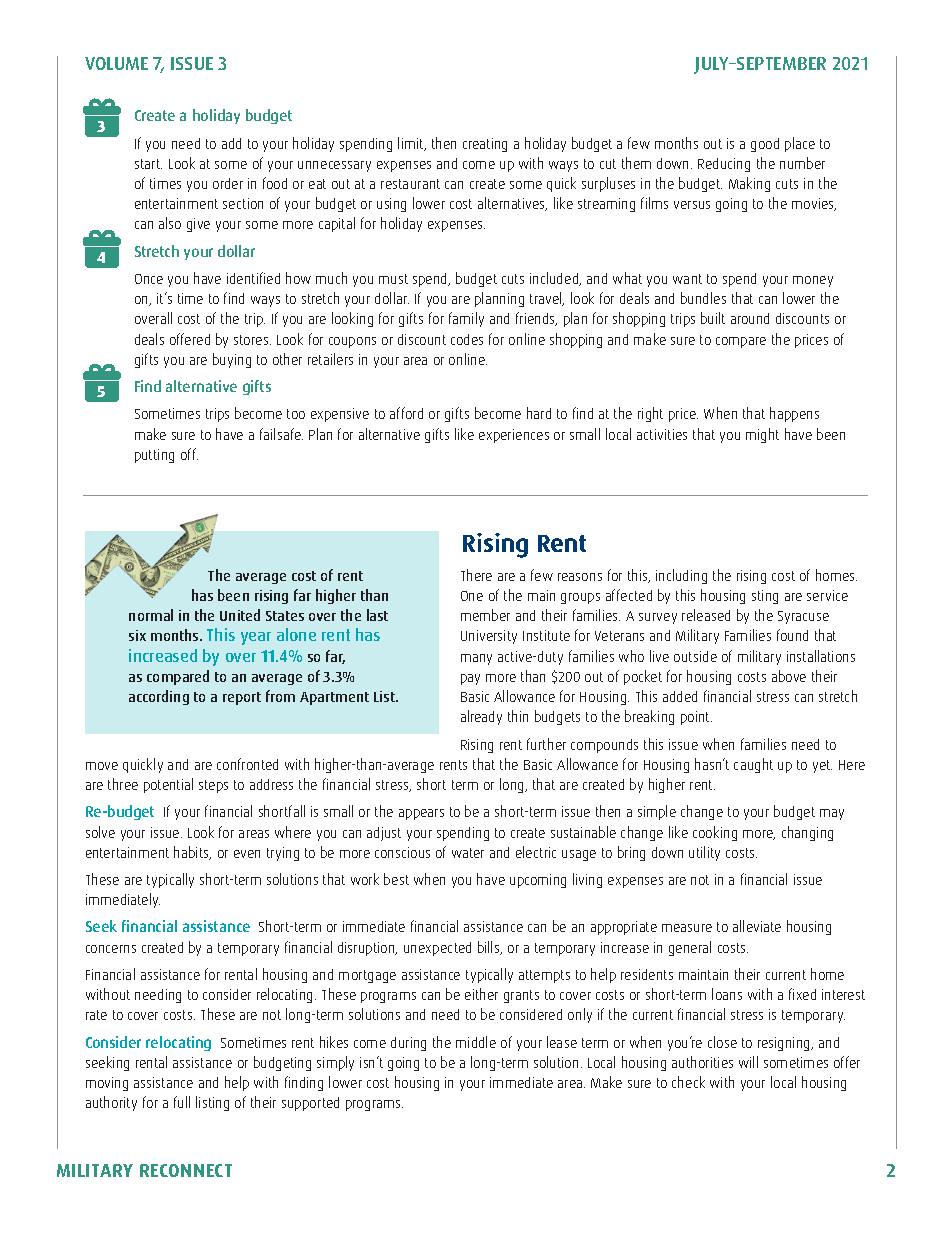  I want to click on experiences, so click(514, 436).
